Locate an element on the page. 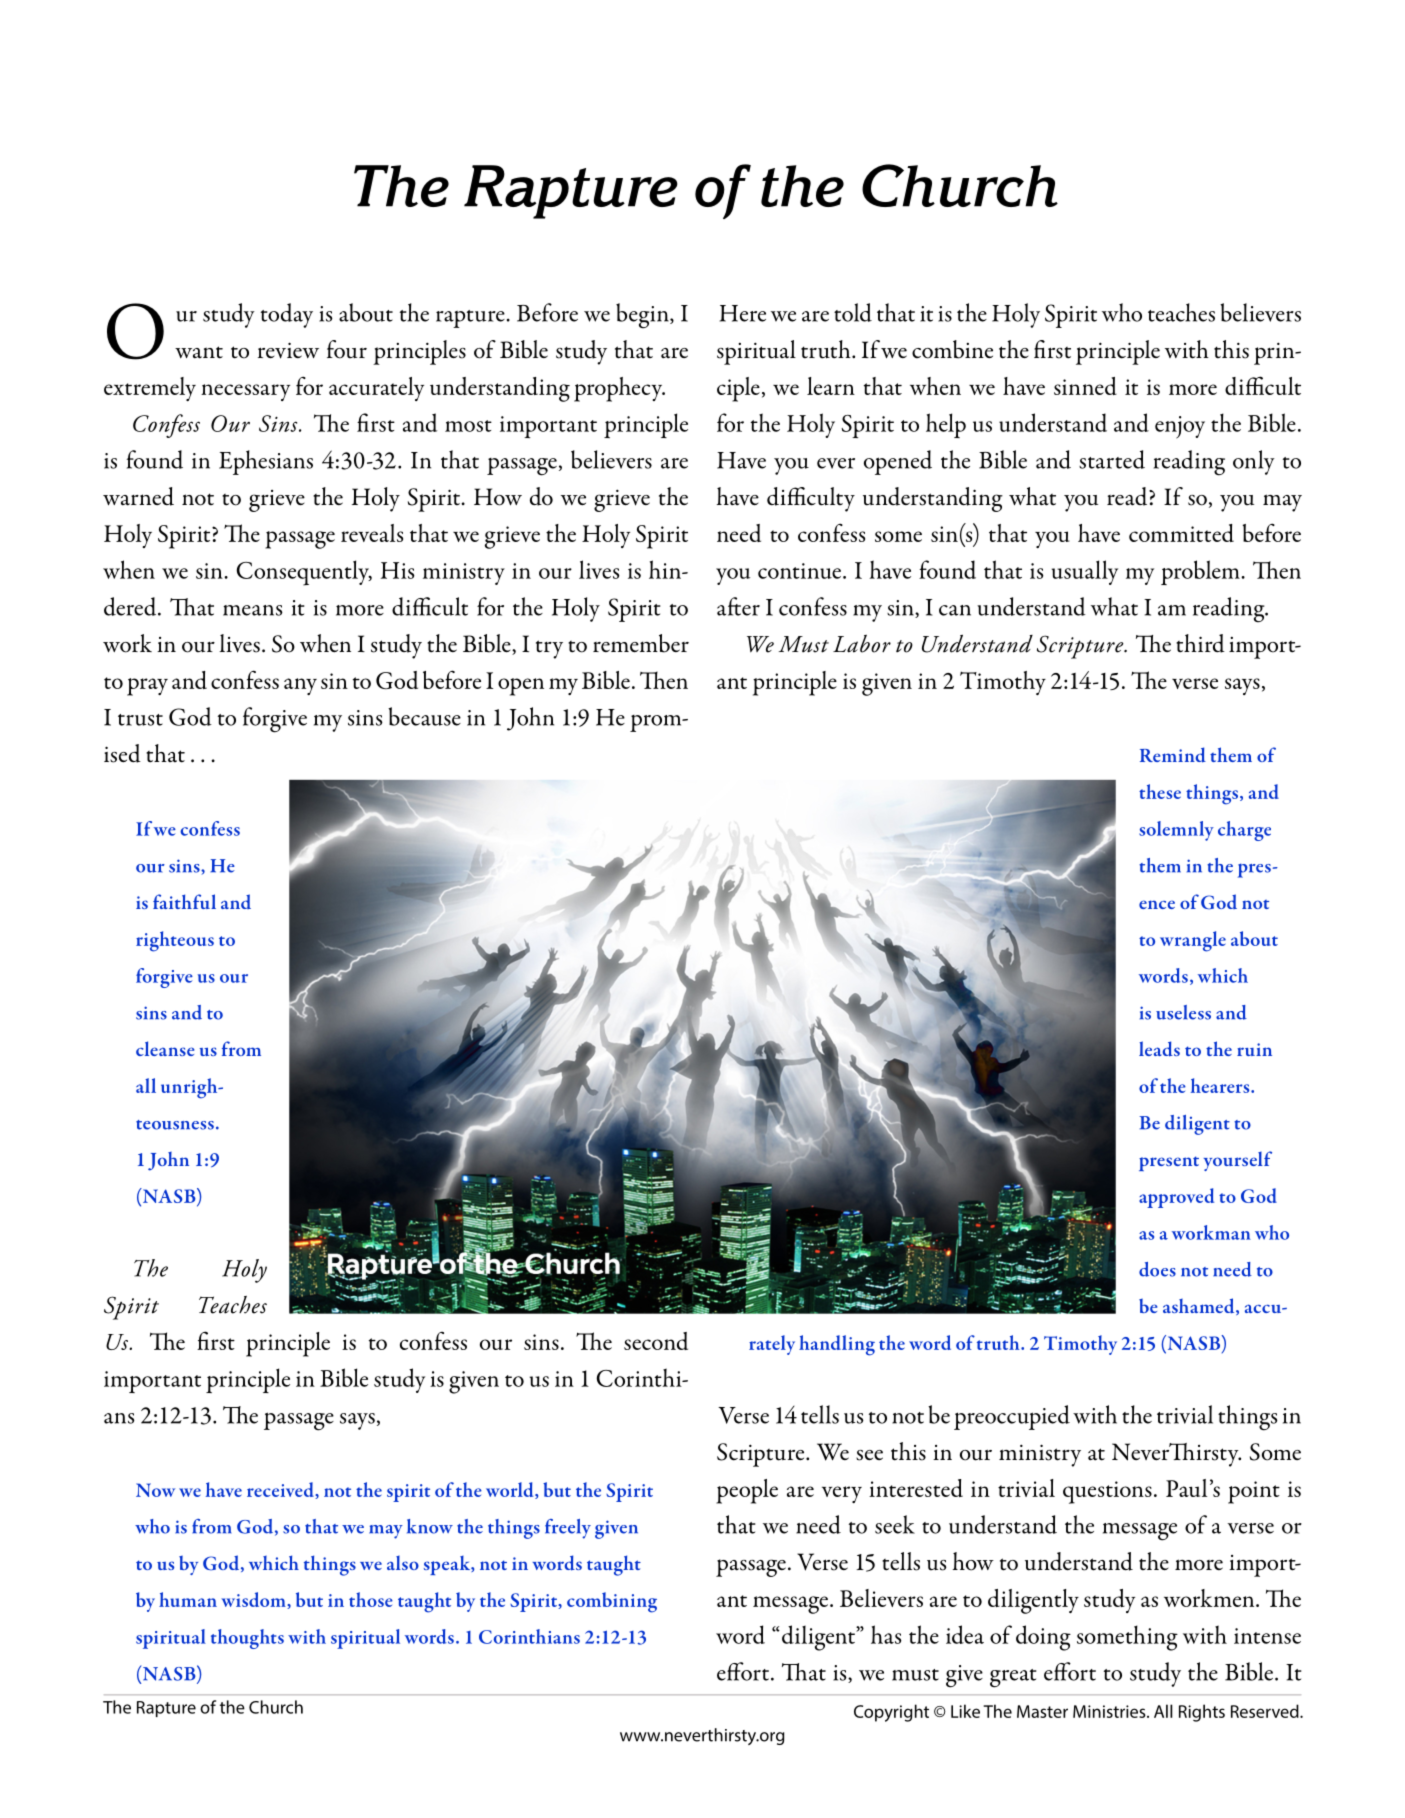 This image has height=1818, width=1405. sinned is located at coordinates (1085, 386).
